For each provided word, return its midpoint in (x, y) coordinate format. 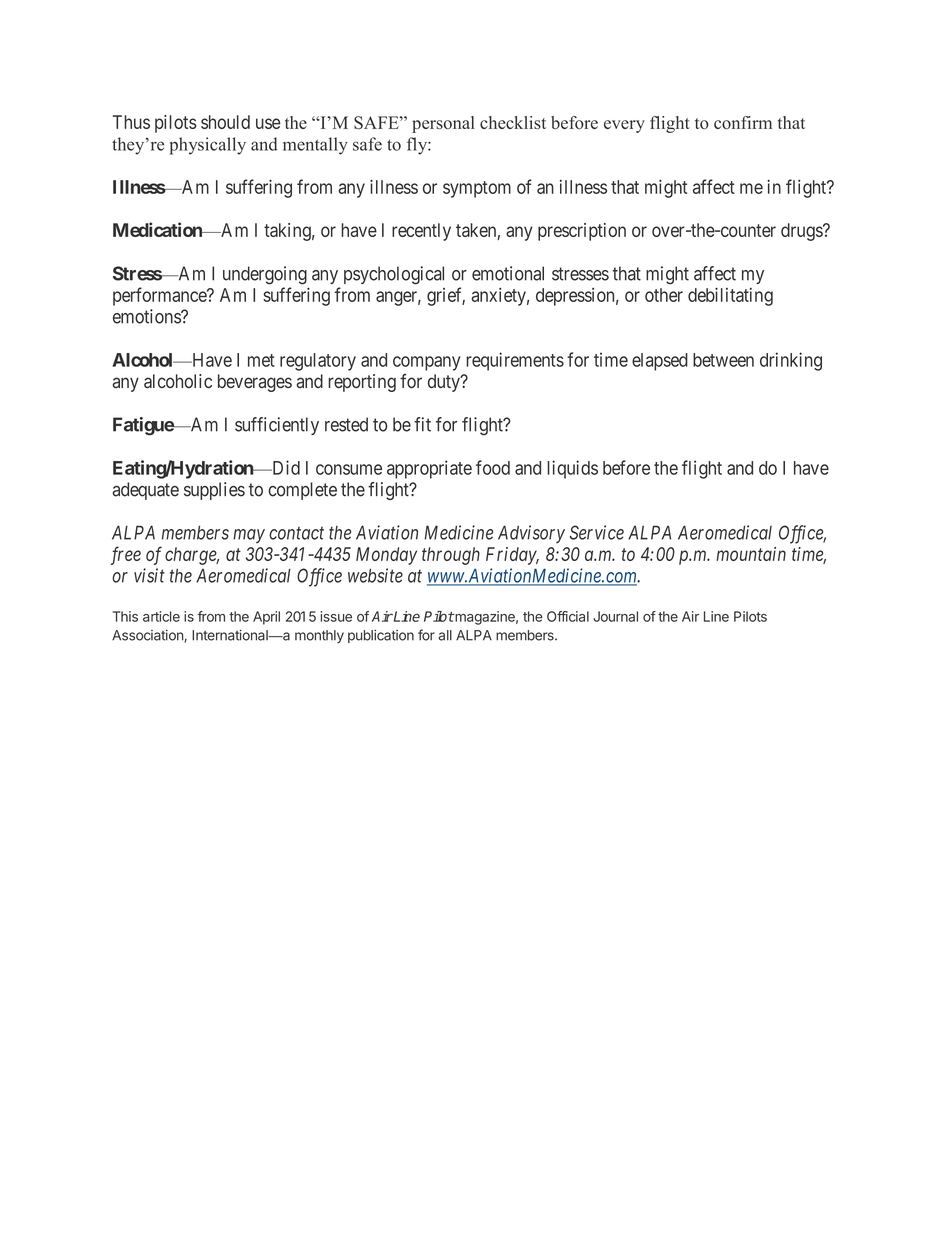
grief (446, 296)
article (161, 616)
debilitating (730, 297)
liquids (572, 469)
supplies (214, 491)
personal (443, 124)
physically (207, 146)
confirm (743, 122)
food (493, 467)
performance (160, 296)
